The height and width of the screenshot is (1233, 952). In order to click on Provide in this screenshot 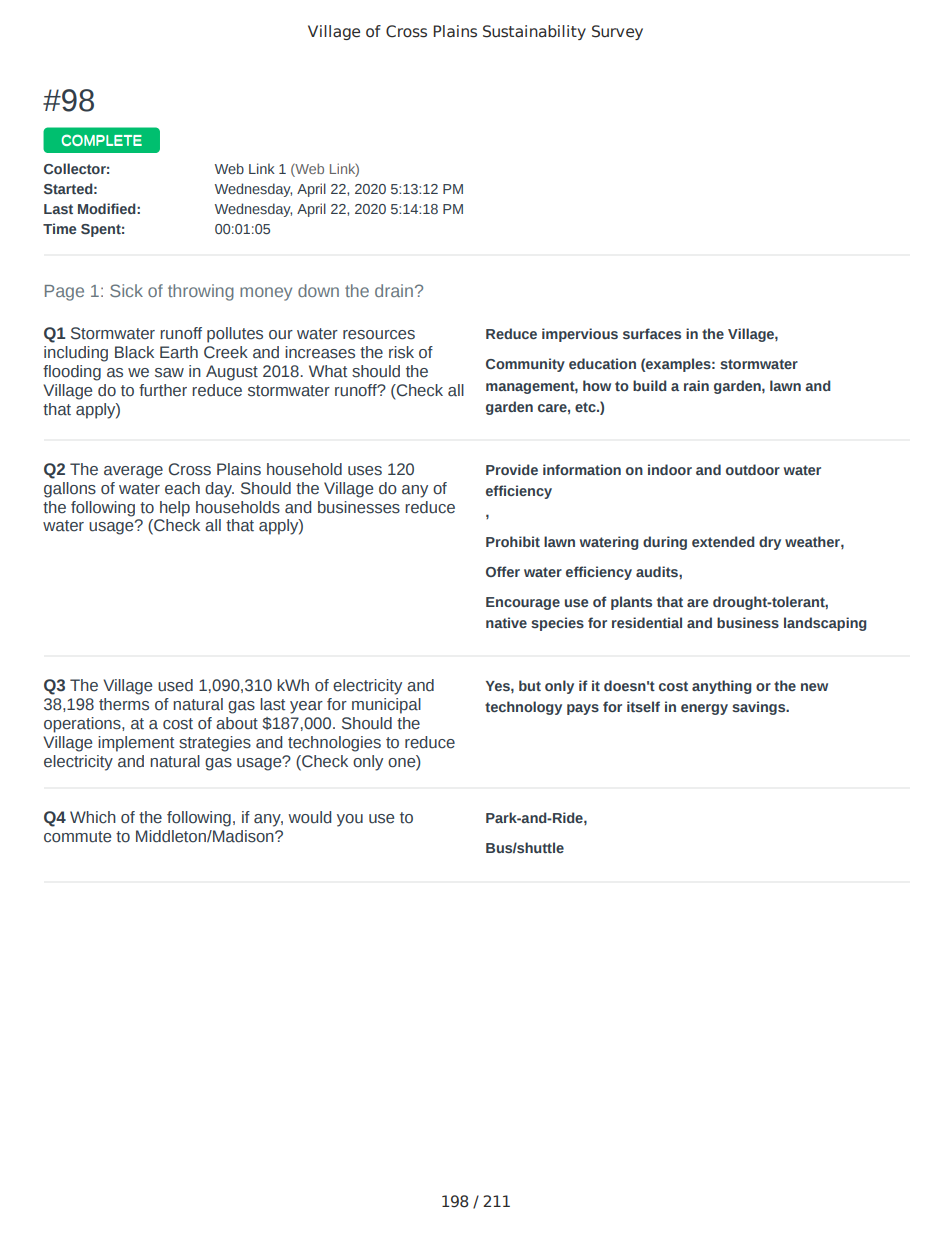, I will do `click(512, 469)`.
